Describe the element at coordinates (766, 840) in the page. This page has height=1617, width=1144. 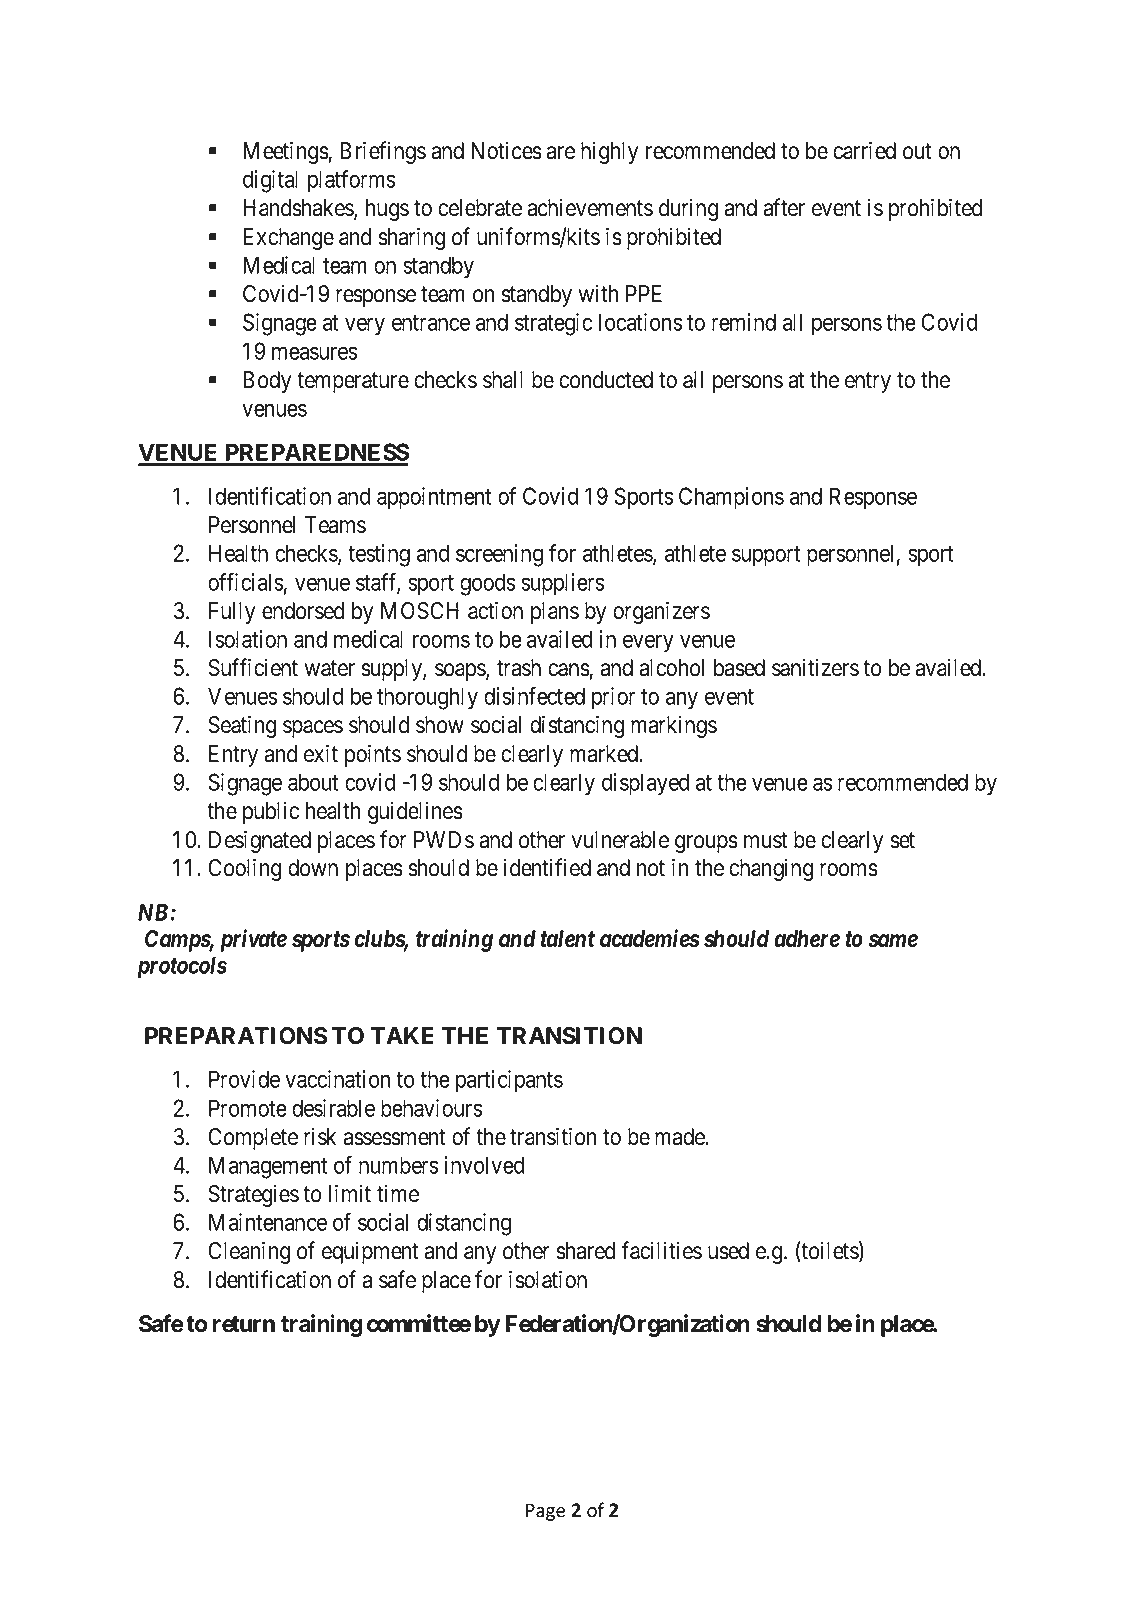
I see `must` at that location.
